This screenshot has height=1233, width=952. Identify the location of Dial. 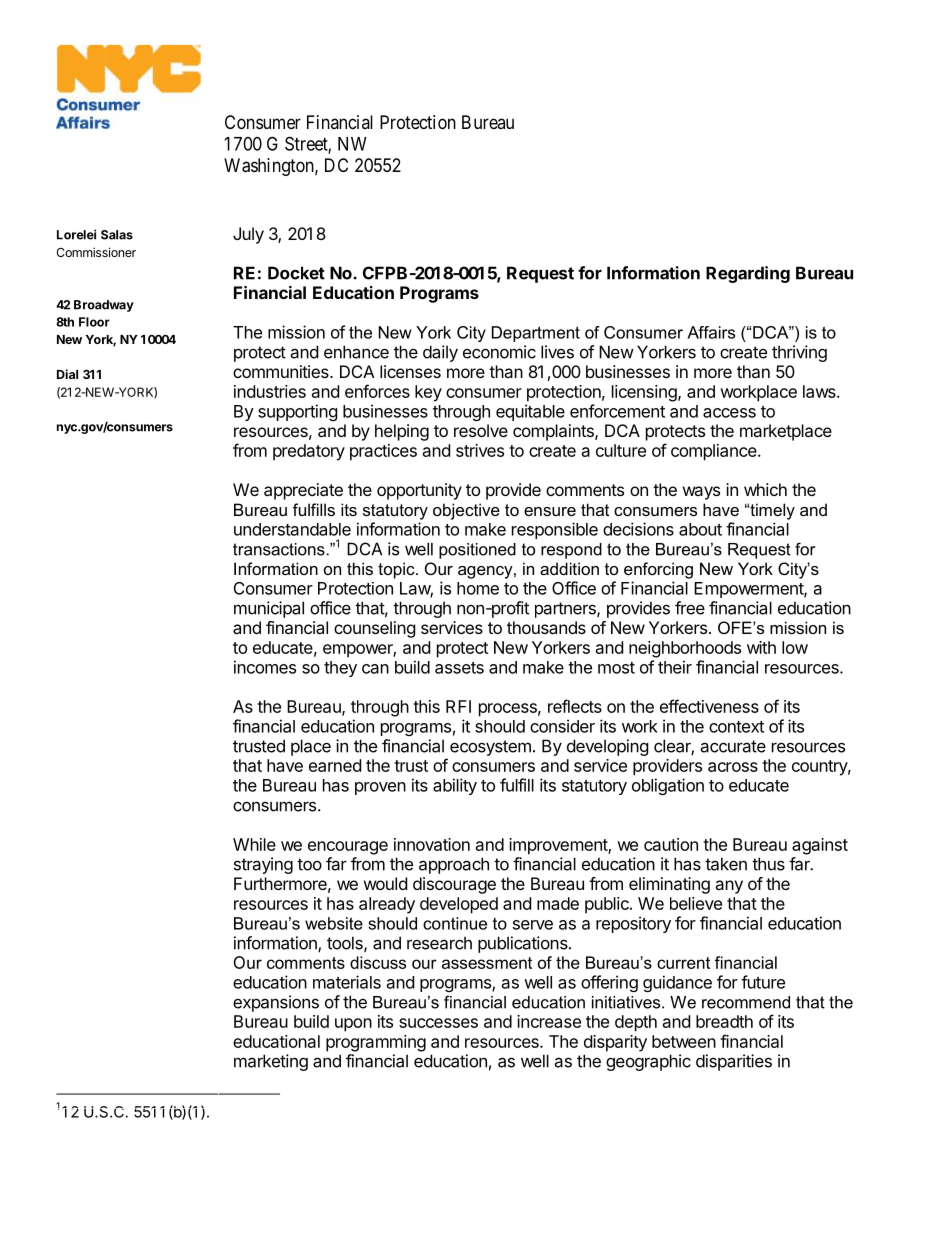
(67, 374).
